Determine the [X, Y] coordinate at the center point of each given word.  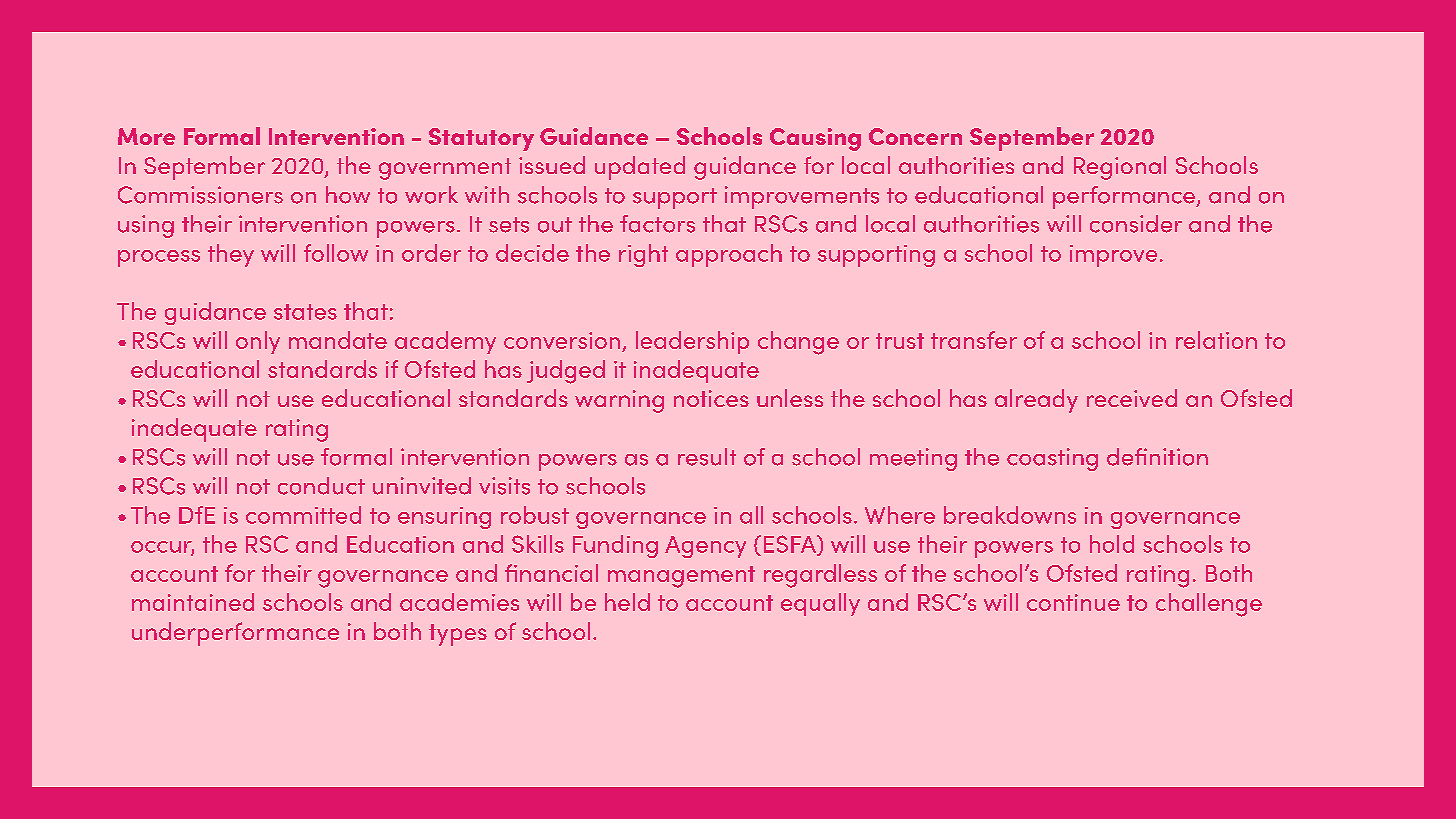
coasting [1052, 459]
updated [640, 168]
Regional [1120, 168]
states [305, 312]
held [627, 602]
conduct [321, 486]
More [146, 136]
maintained [193, 602]
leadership [692, 342]
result [707, 457]
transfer [974, 340]
